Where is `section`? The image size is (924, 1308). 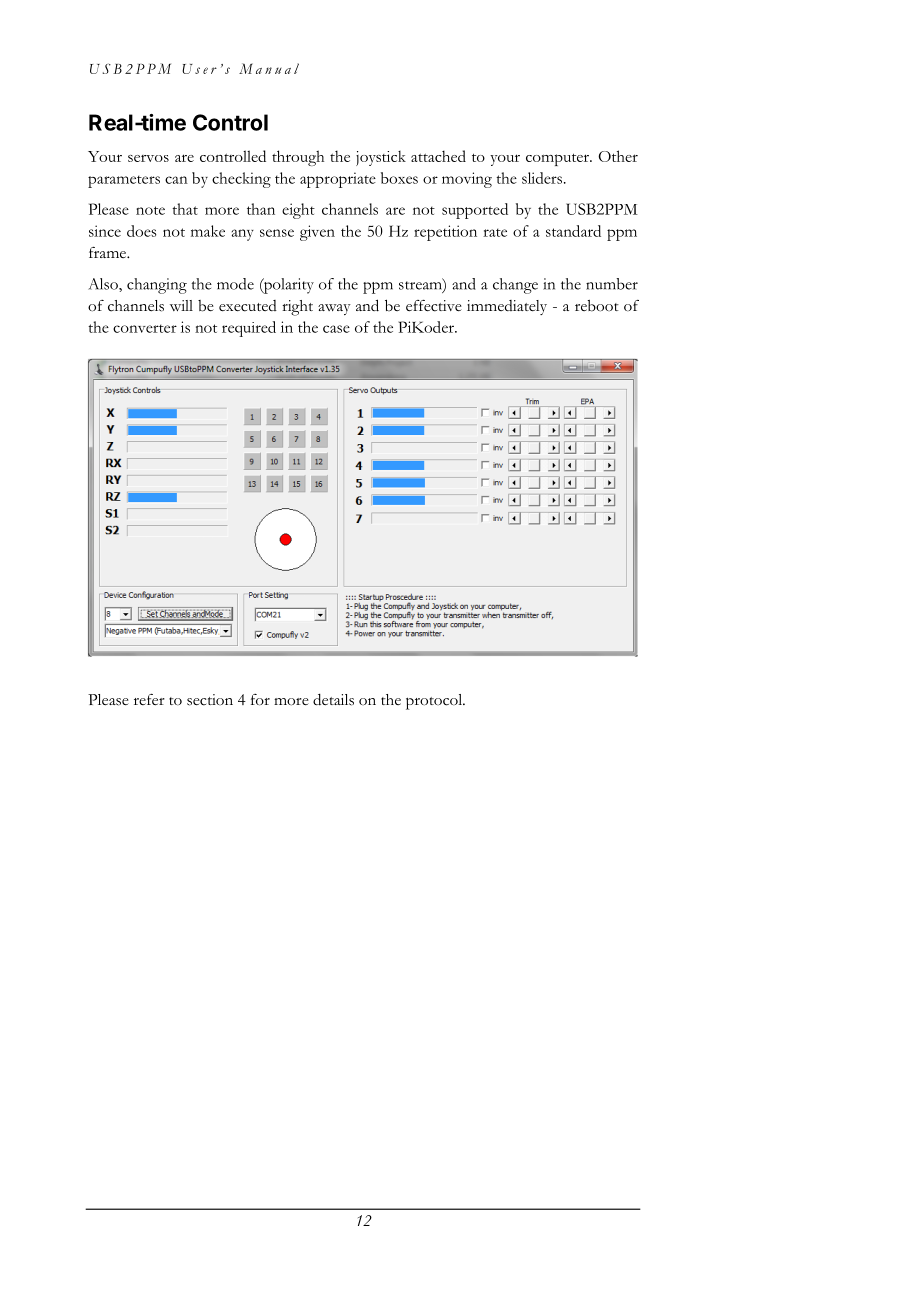 section is located at coordinates (210, 700).
